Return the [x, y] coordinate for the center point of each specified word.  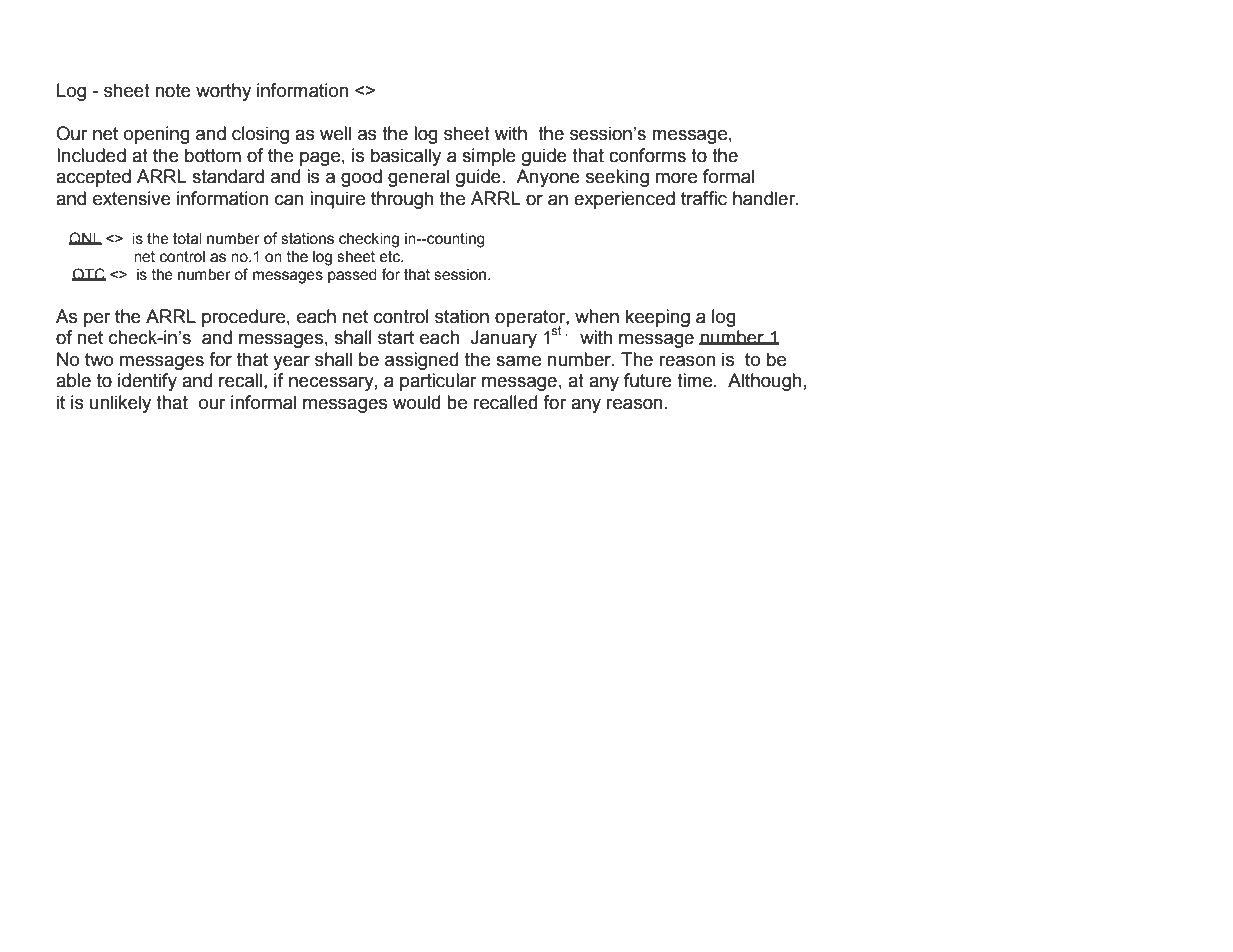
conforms [647, 155]
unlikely [120, 404]
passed [352, 276]
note [173, 91]
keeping [658, 318]
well [335, 133]
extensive [132, 198]
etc [391, 257]
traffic [704, 198]
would [416, 402]
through [402, 200]
